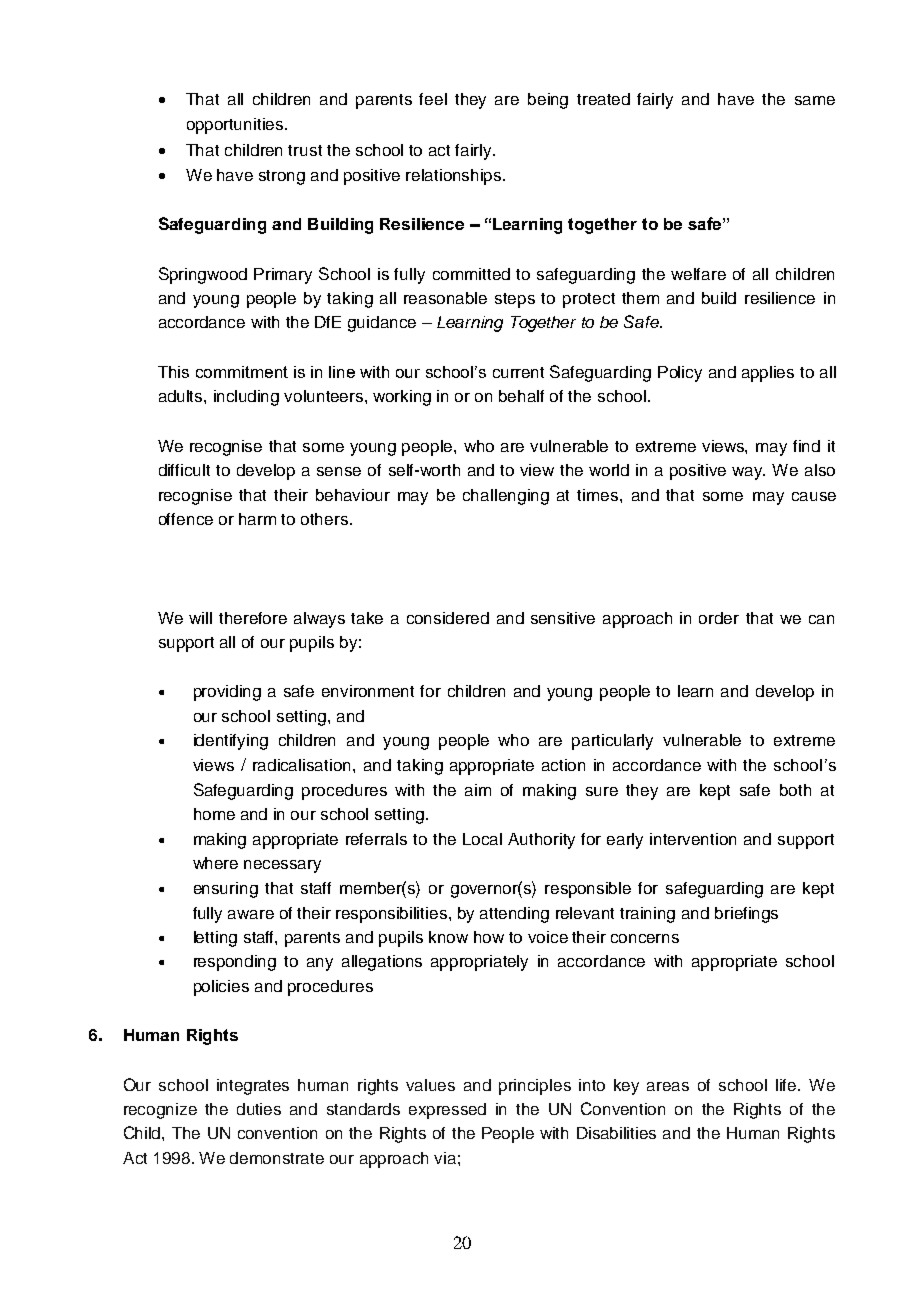 Image resolution: width=924 pixels, height=1308 pixels. Describe the element at coordinates (226, 890) in the screenshot. I see `ensuring` at that location.
